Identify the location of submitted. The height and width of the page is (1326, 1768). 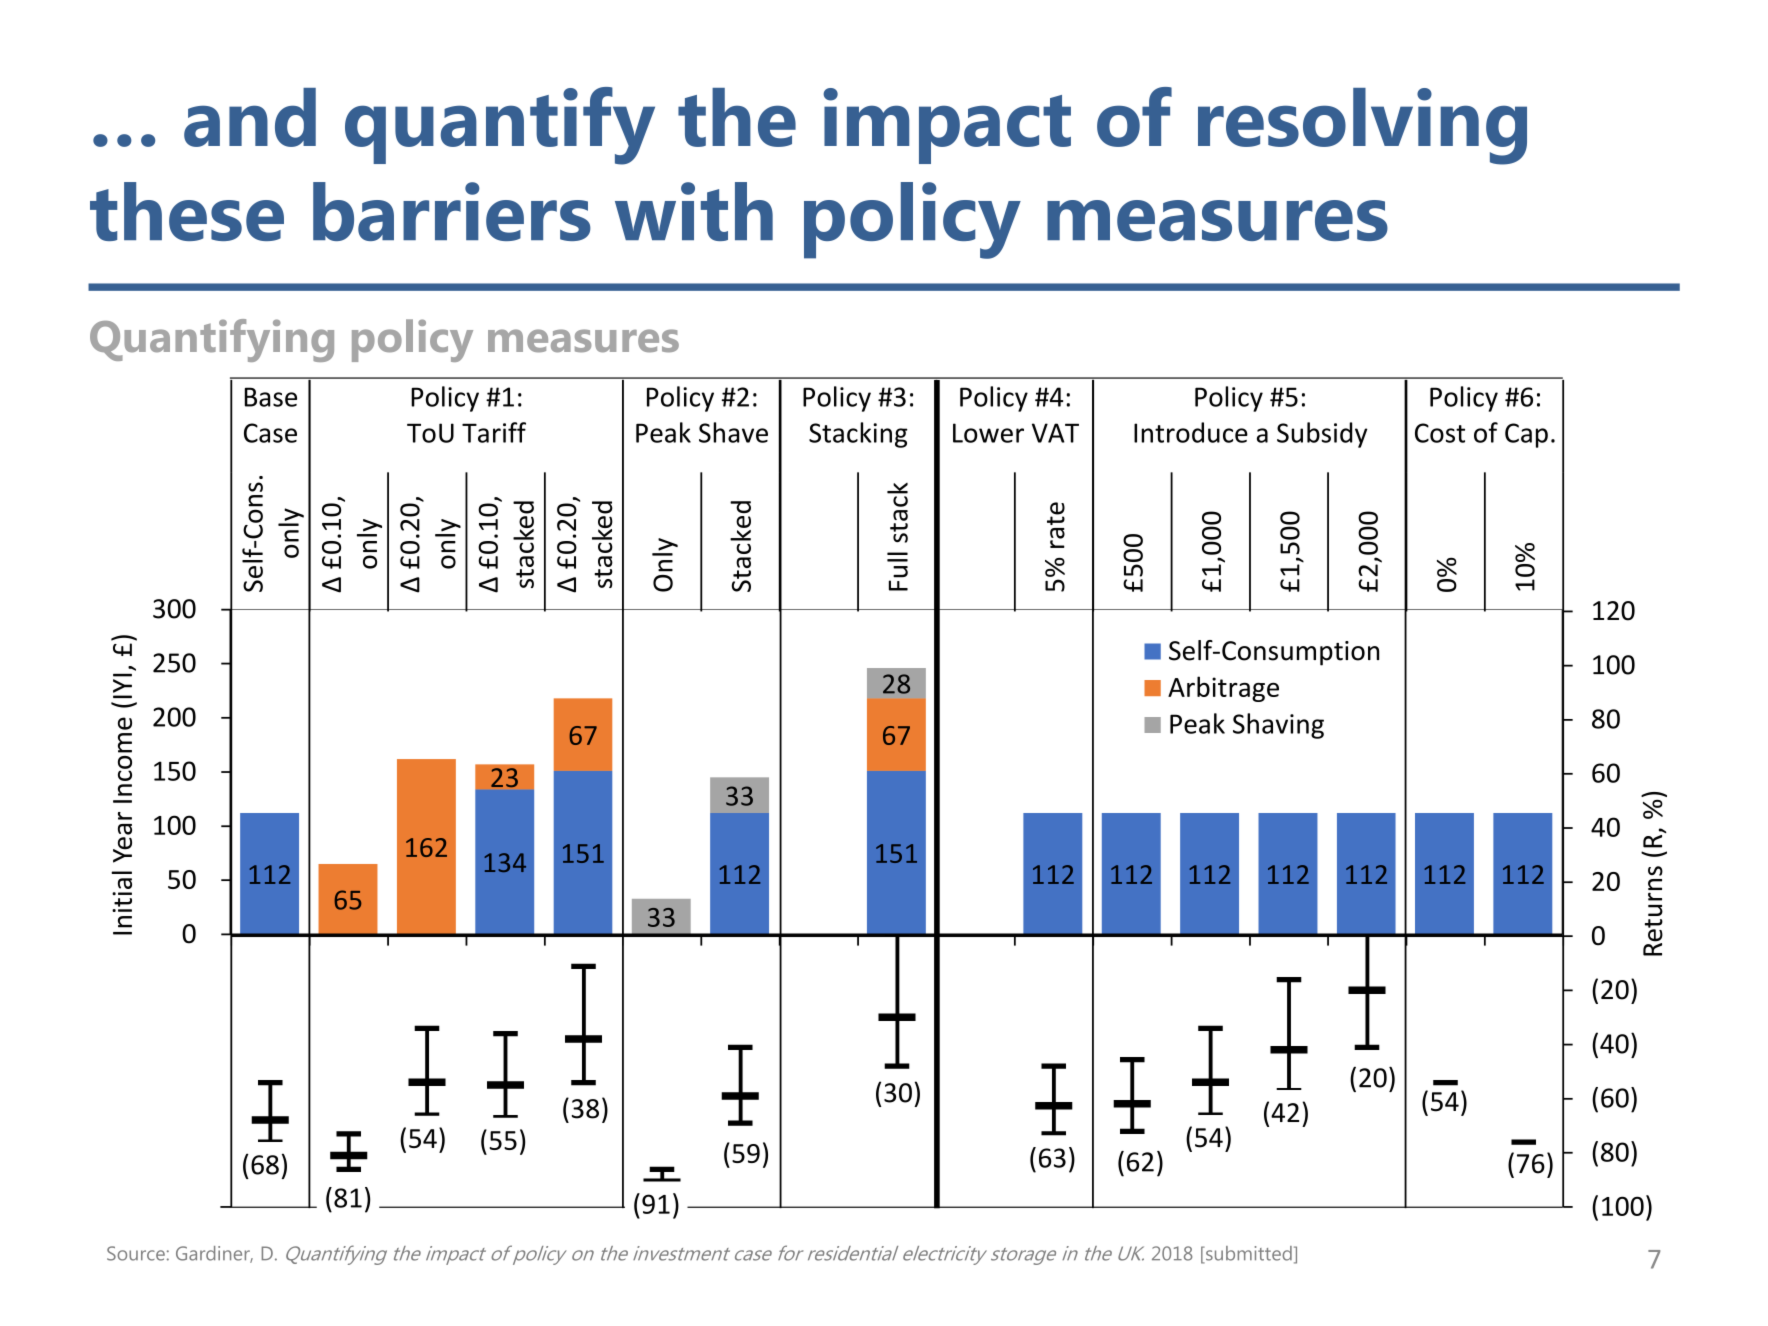
(1248, 1254).
